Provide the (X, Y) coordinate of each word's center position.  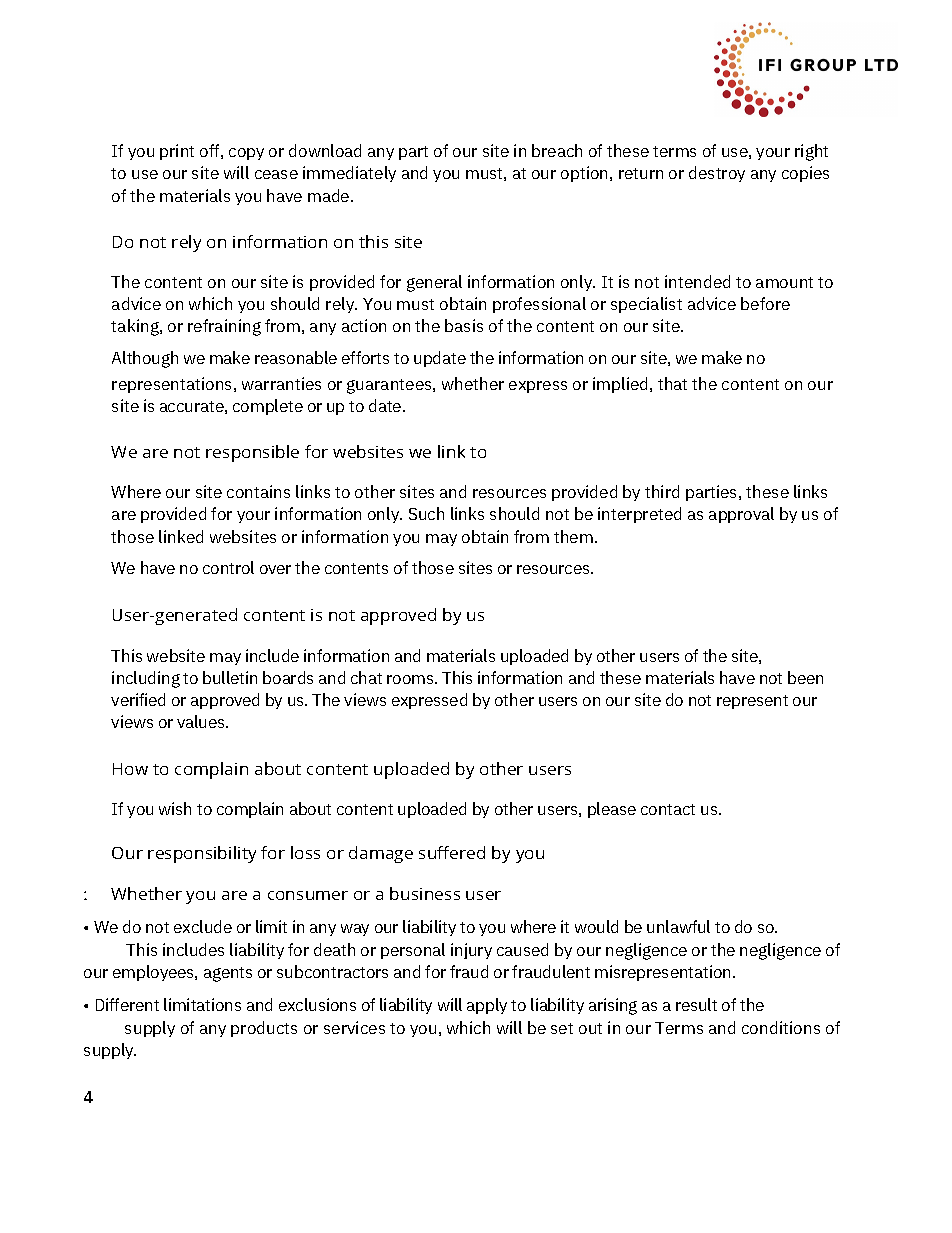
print (177, 152)
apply (487, 1006)
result (696, 1004)
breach (557, 150)
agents (228, 974)
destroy (717, 174)
